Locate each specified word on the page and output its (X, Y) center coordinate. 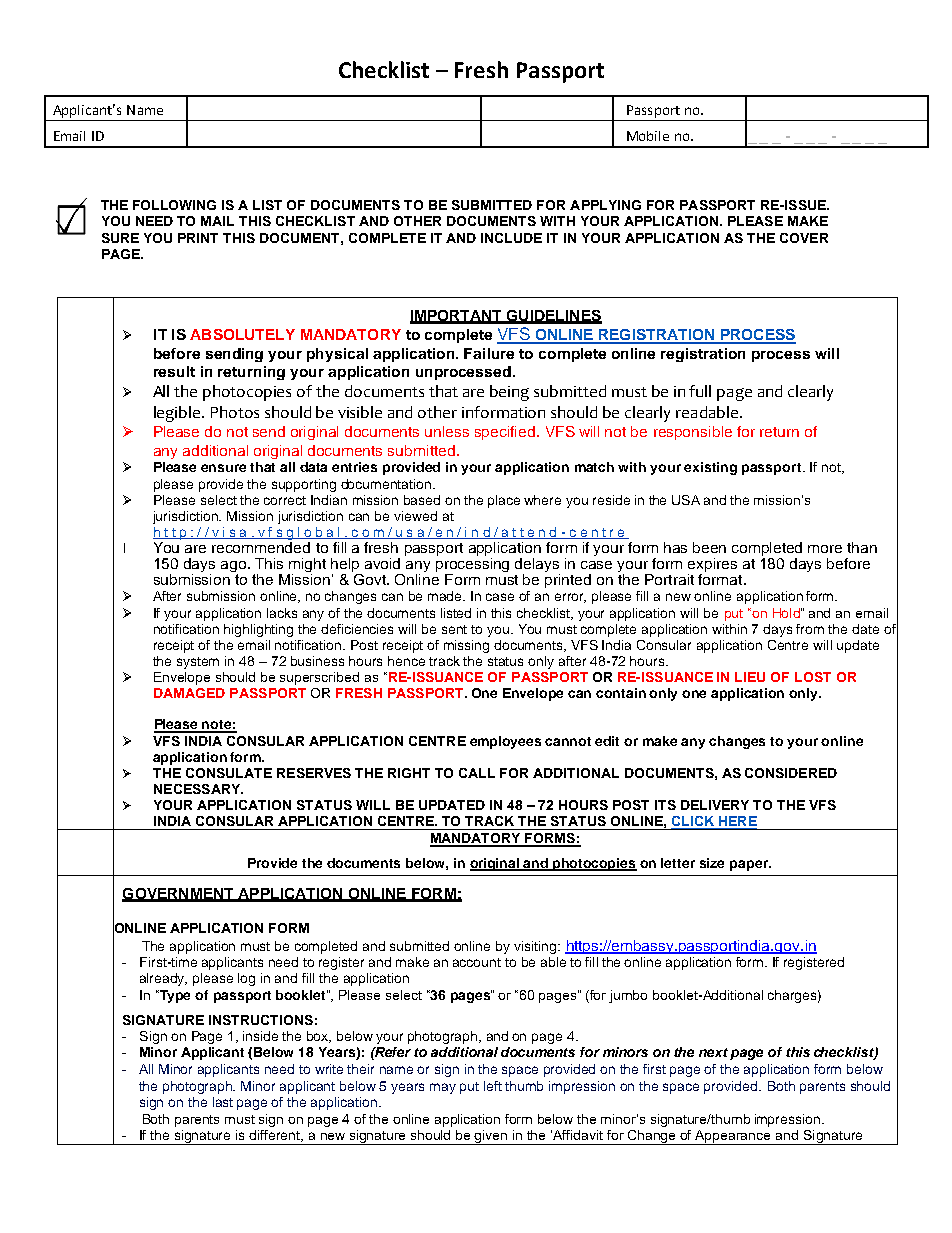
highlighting (258, 630)
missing (466, 646)
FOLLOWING (174, 205)
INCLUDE (511, 238)
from (810, 629)
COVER (804, 238)
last (223, 1102)
